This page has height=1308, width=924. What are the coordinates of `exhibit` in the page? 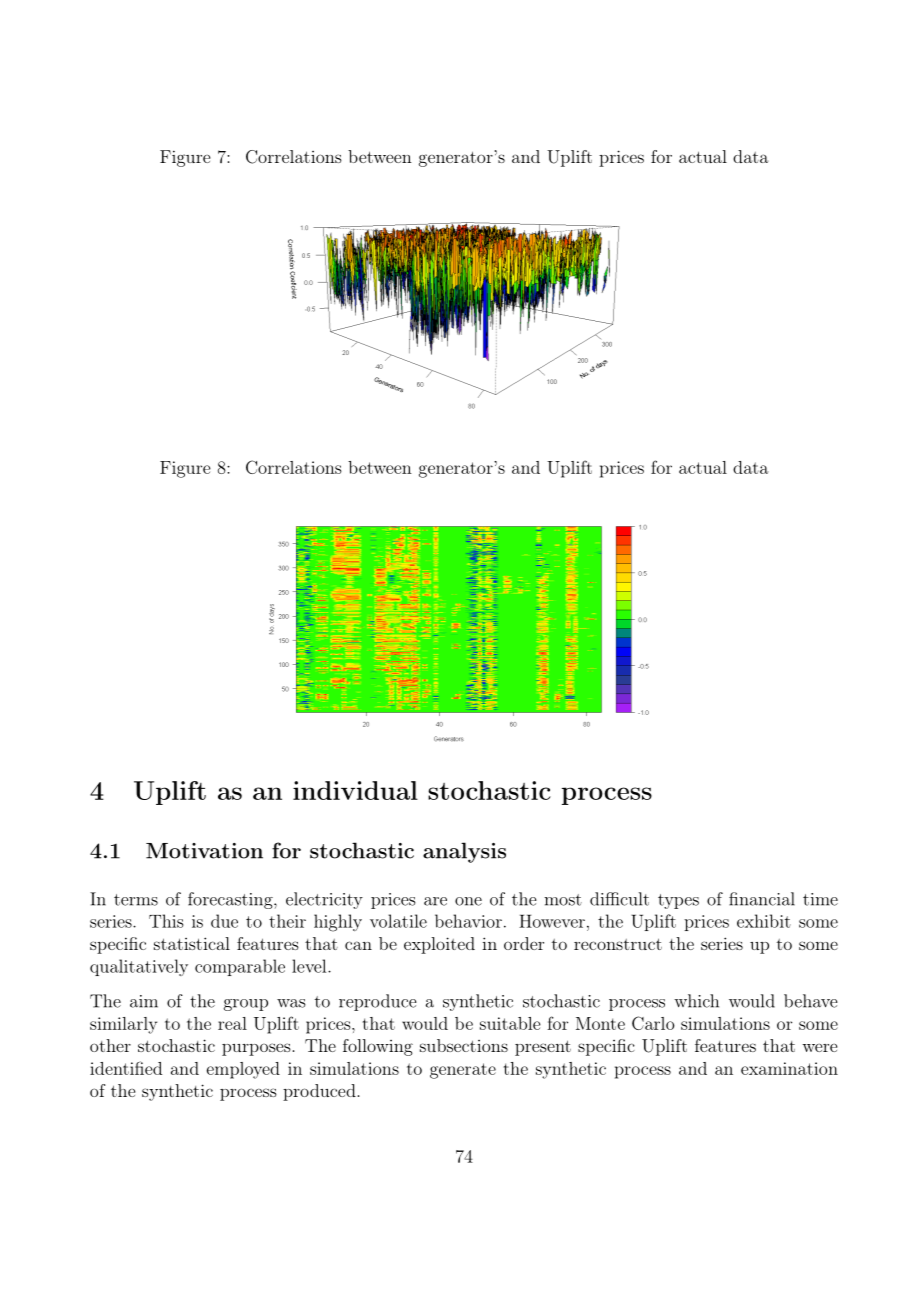 It's located at (764, 921).
